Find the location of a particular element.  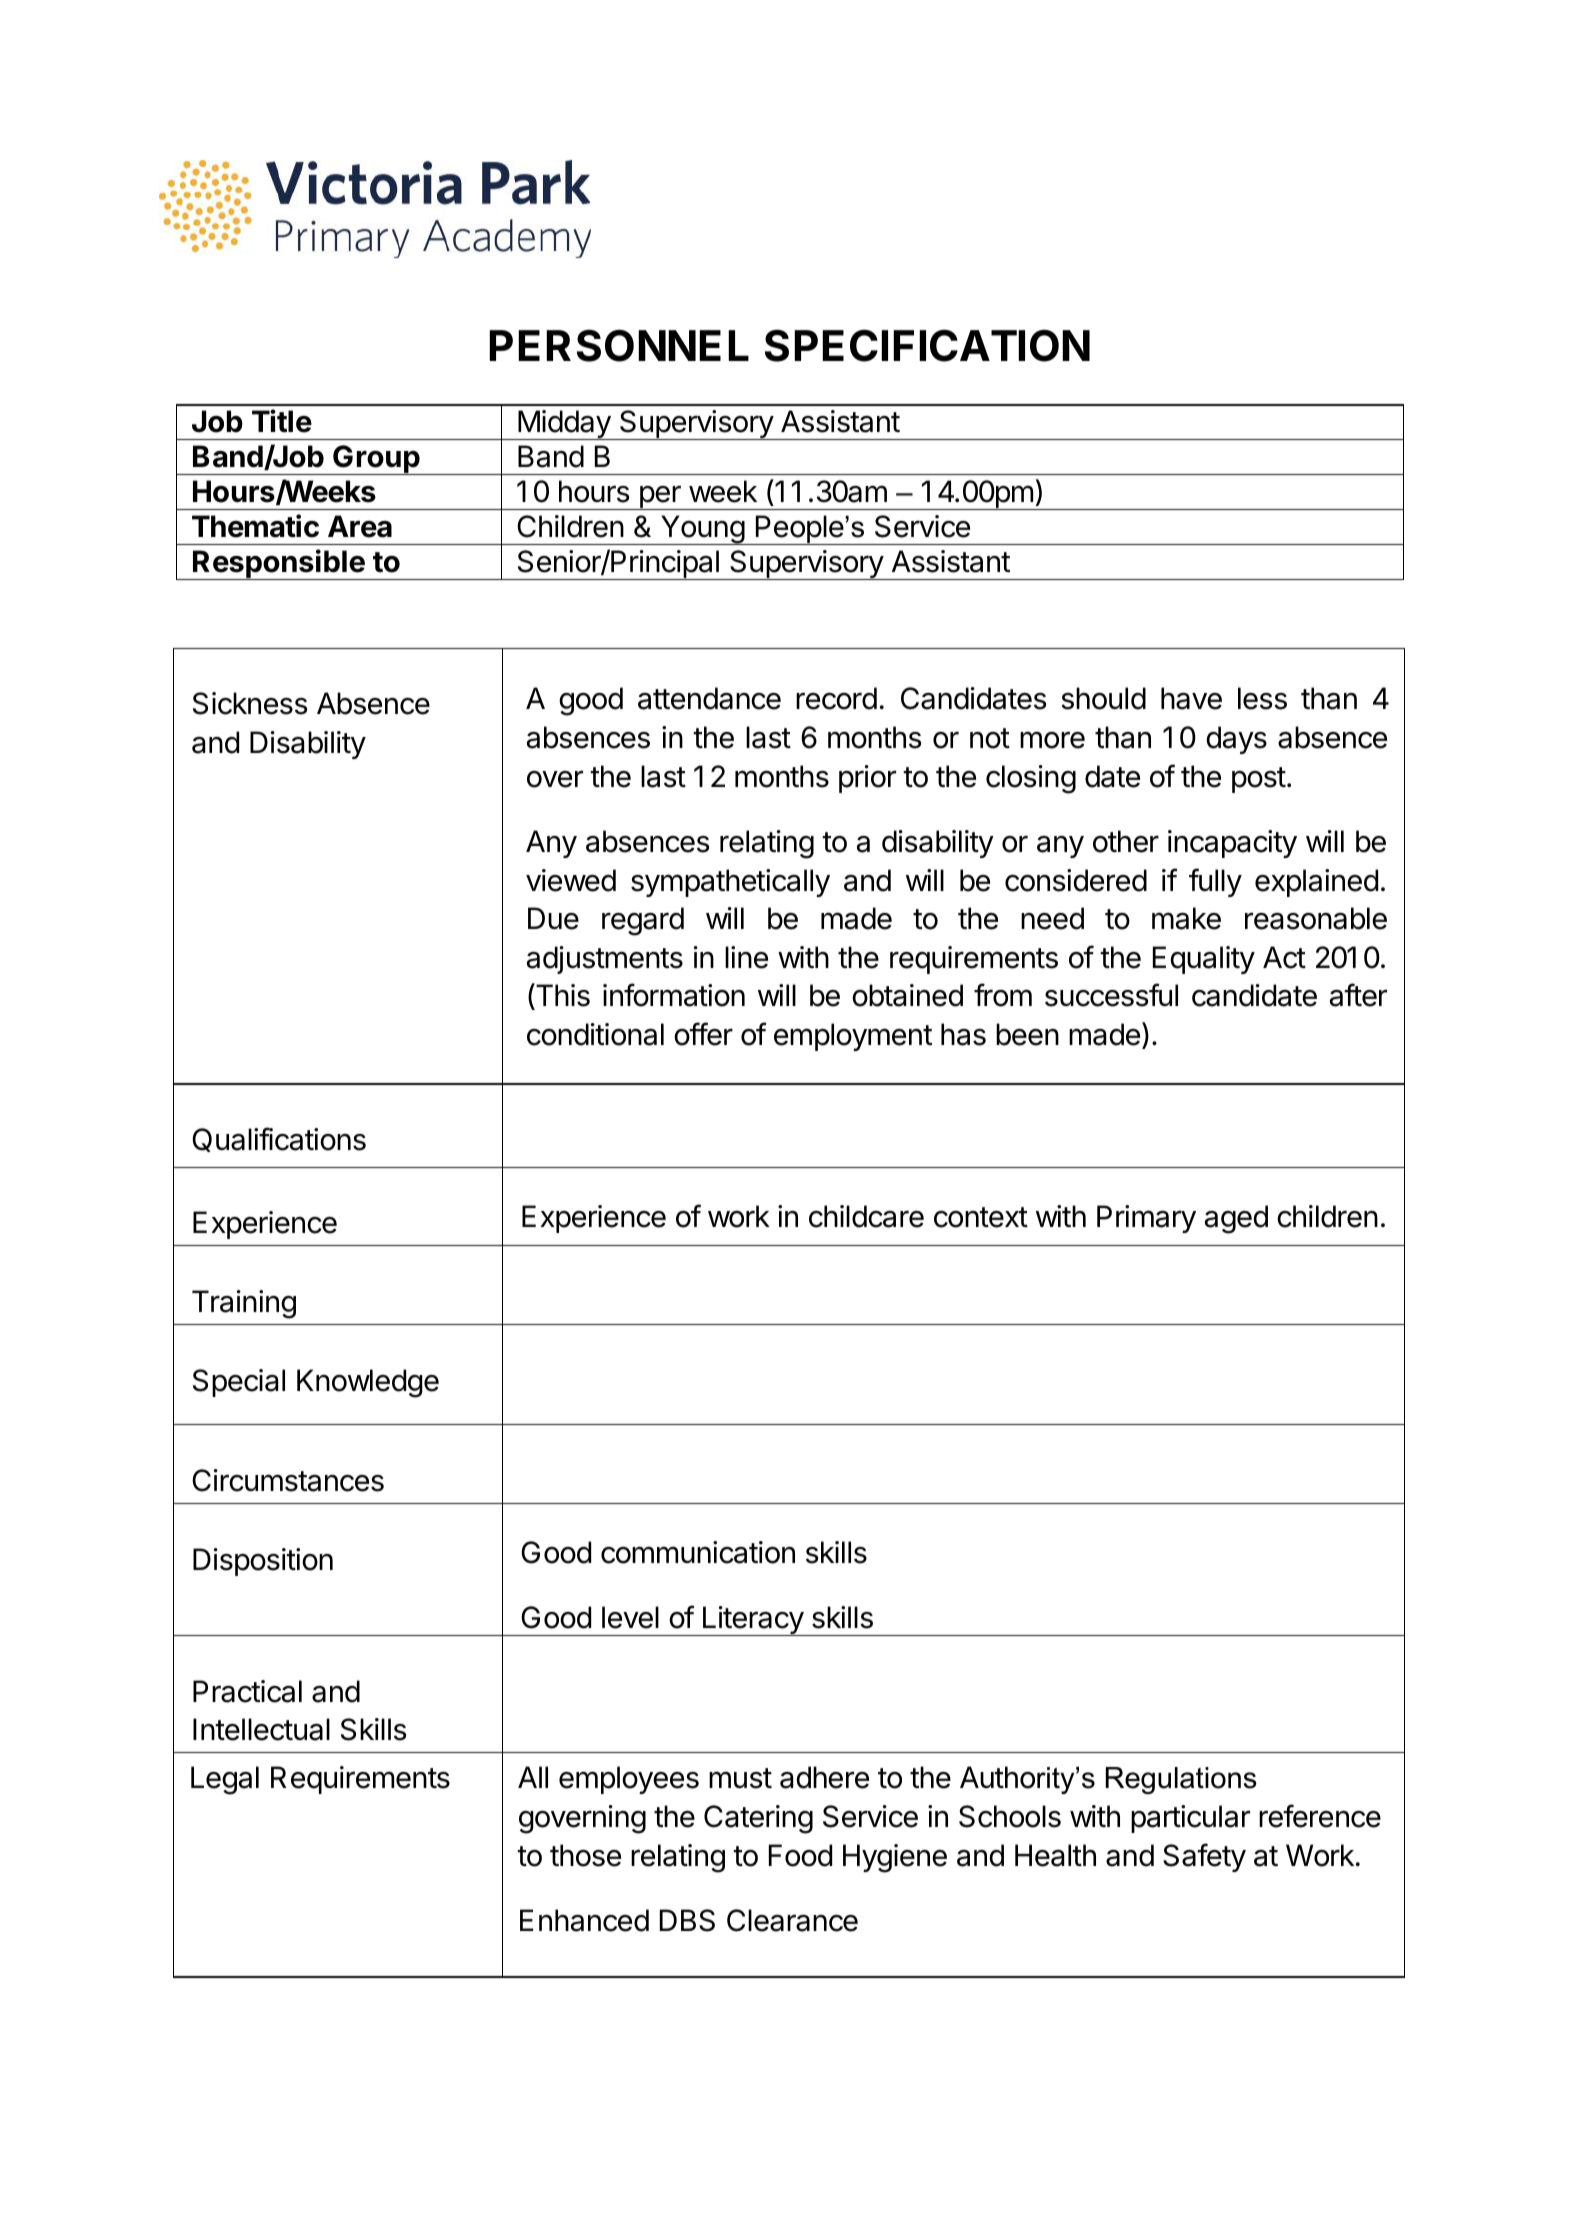

Due is located at coordinates (553, 918).
